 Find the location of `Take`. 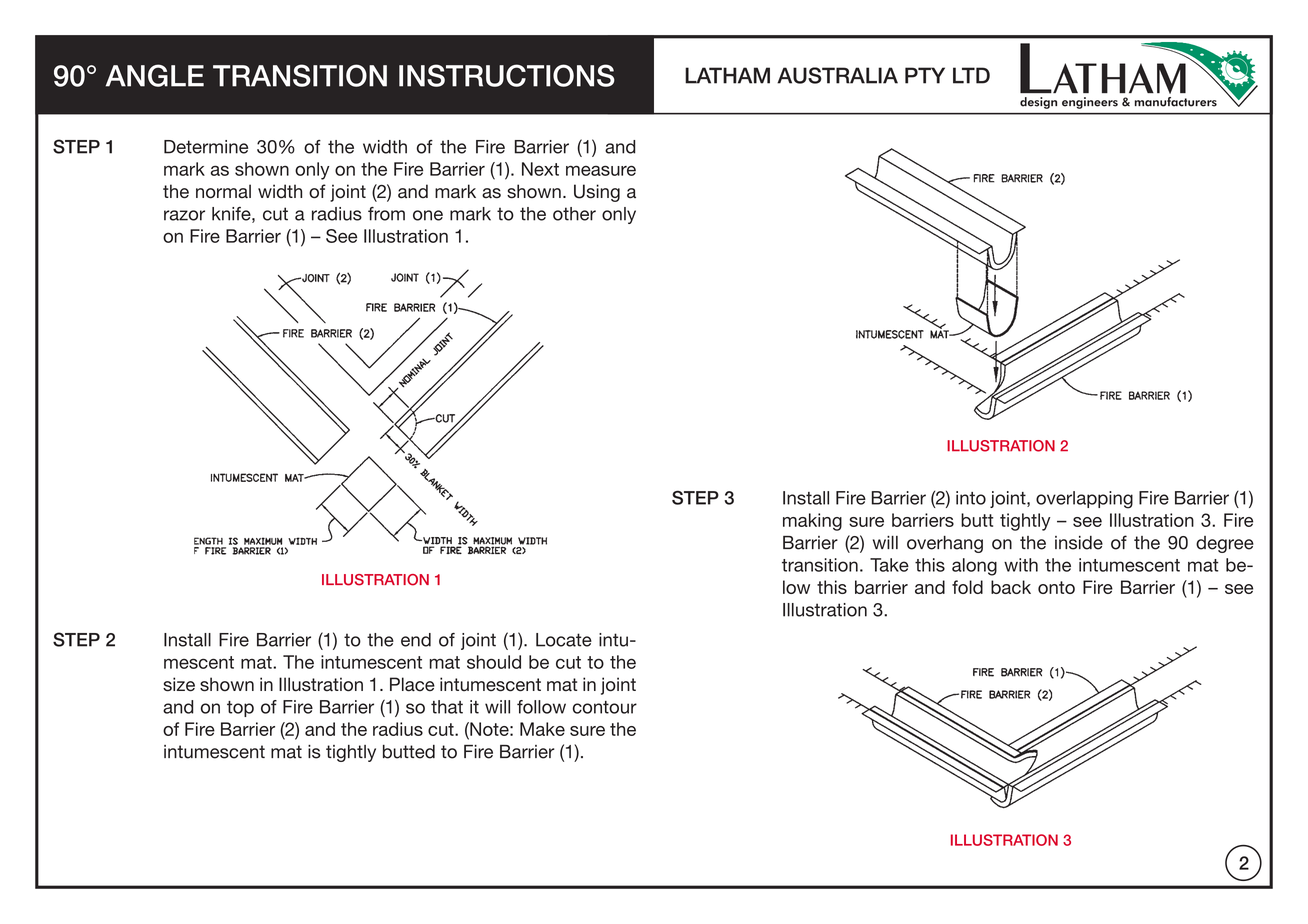

Take is located at coordinates (889, 565).
